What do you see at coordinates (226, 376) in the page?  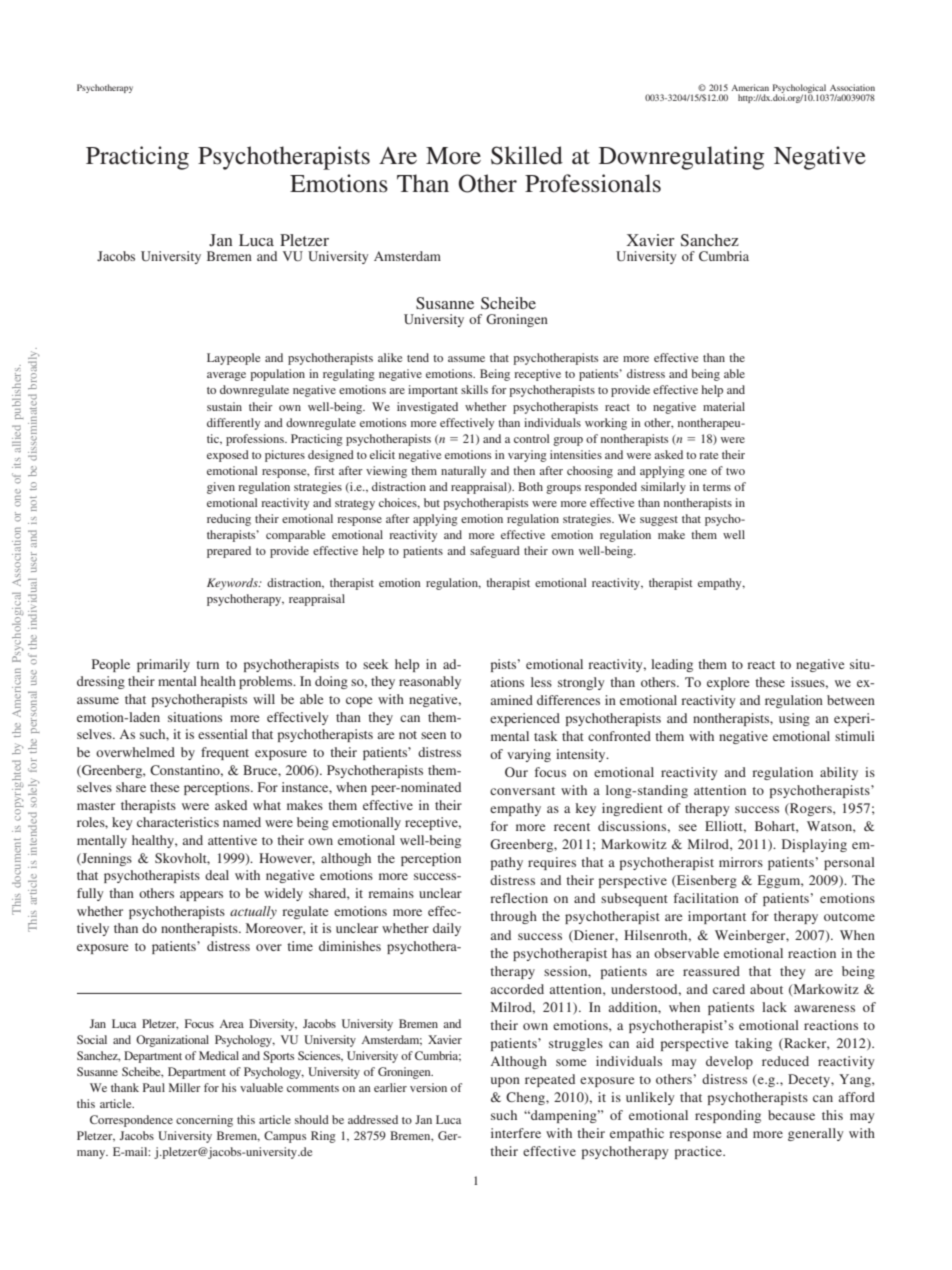 I see `average` at bounding box center [226, 376].
